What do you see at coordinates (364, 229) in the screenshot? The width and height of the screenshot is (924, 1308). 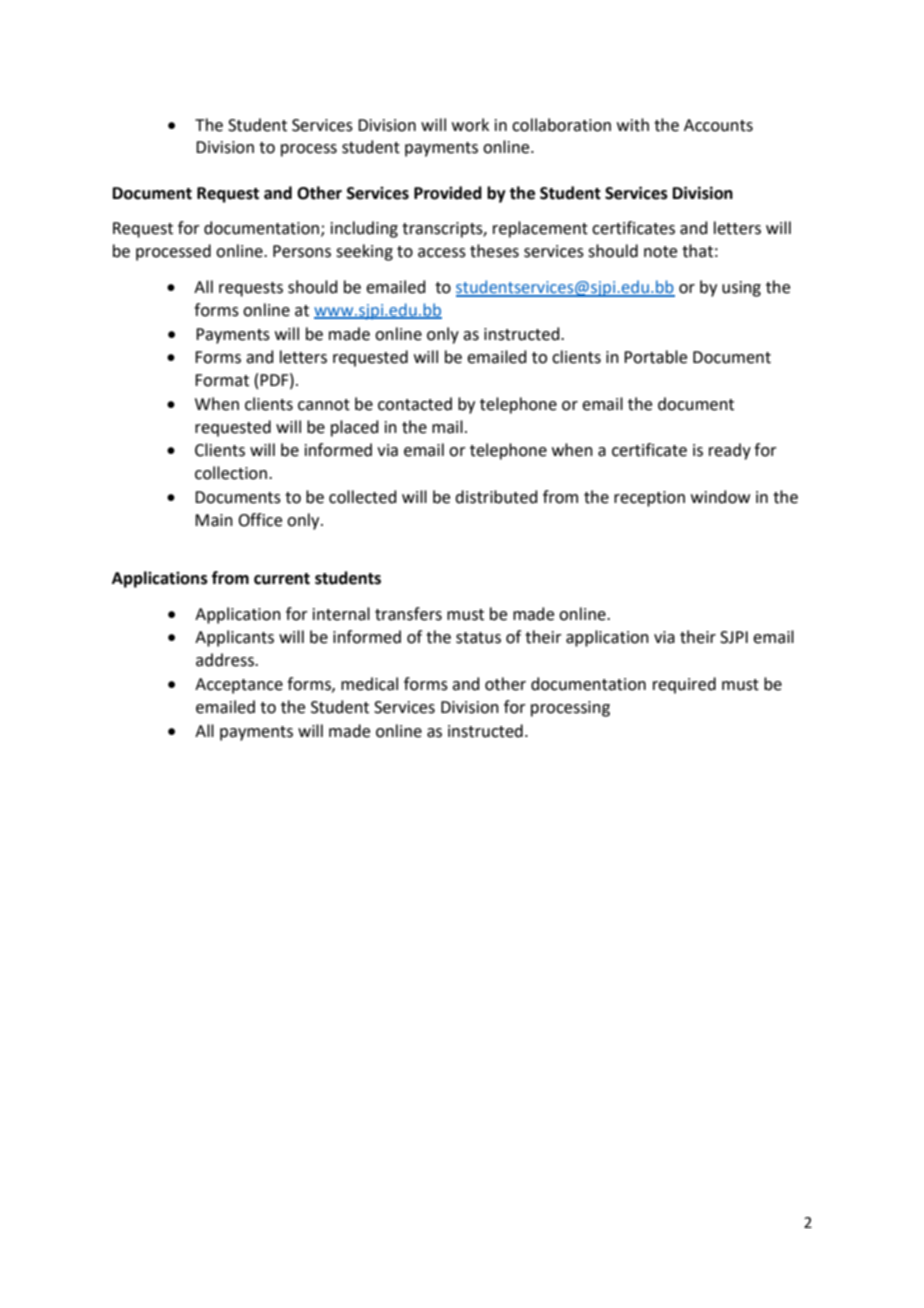 I see `including` at bounding box center [364, 229].
